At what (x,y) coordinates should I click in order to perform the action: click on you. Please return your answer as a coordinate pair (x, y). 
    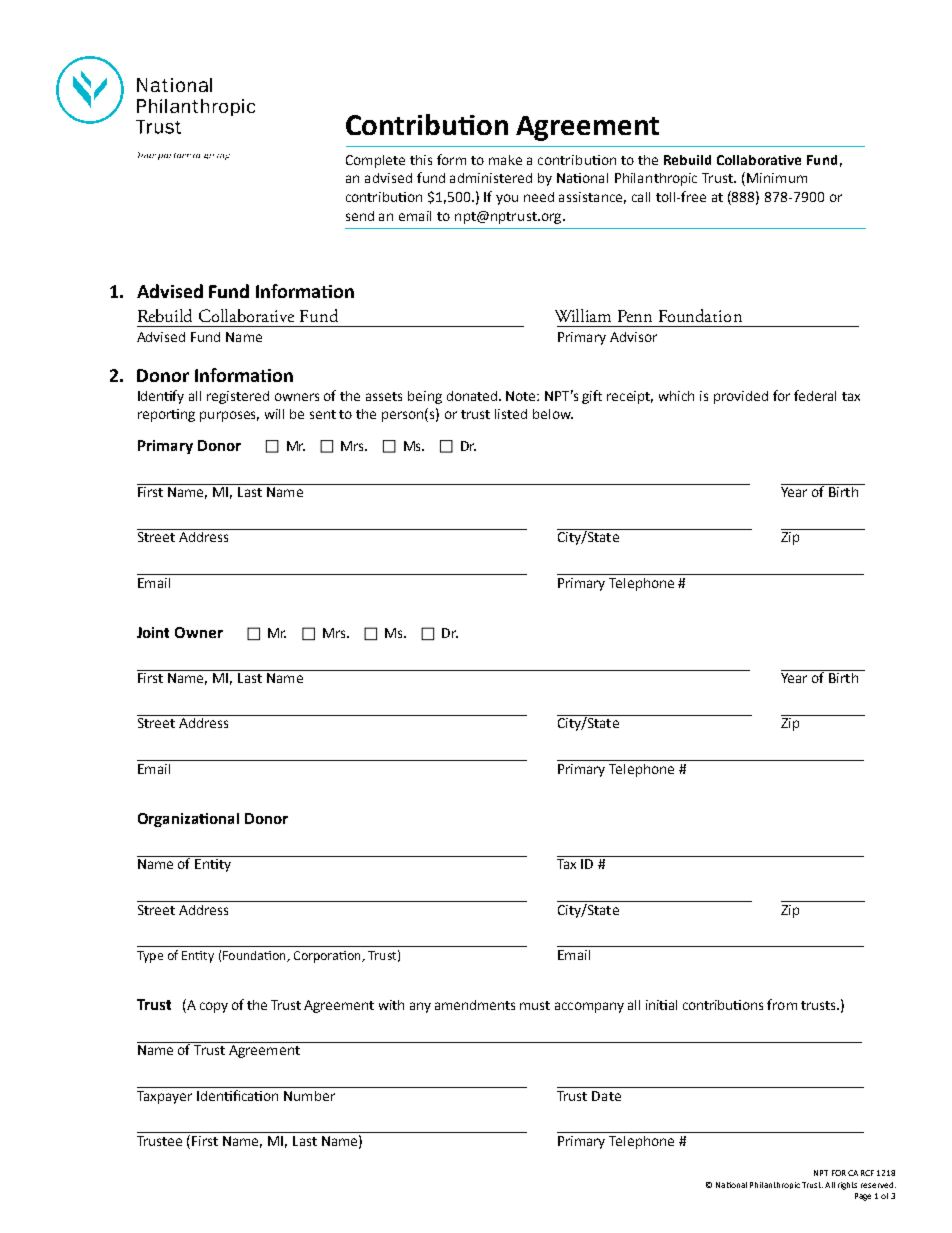
    Looking at the image, I should click on (507, 199).
